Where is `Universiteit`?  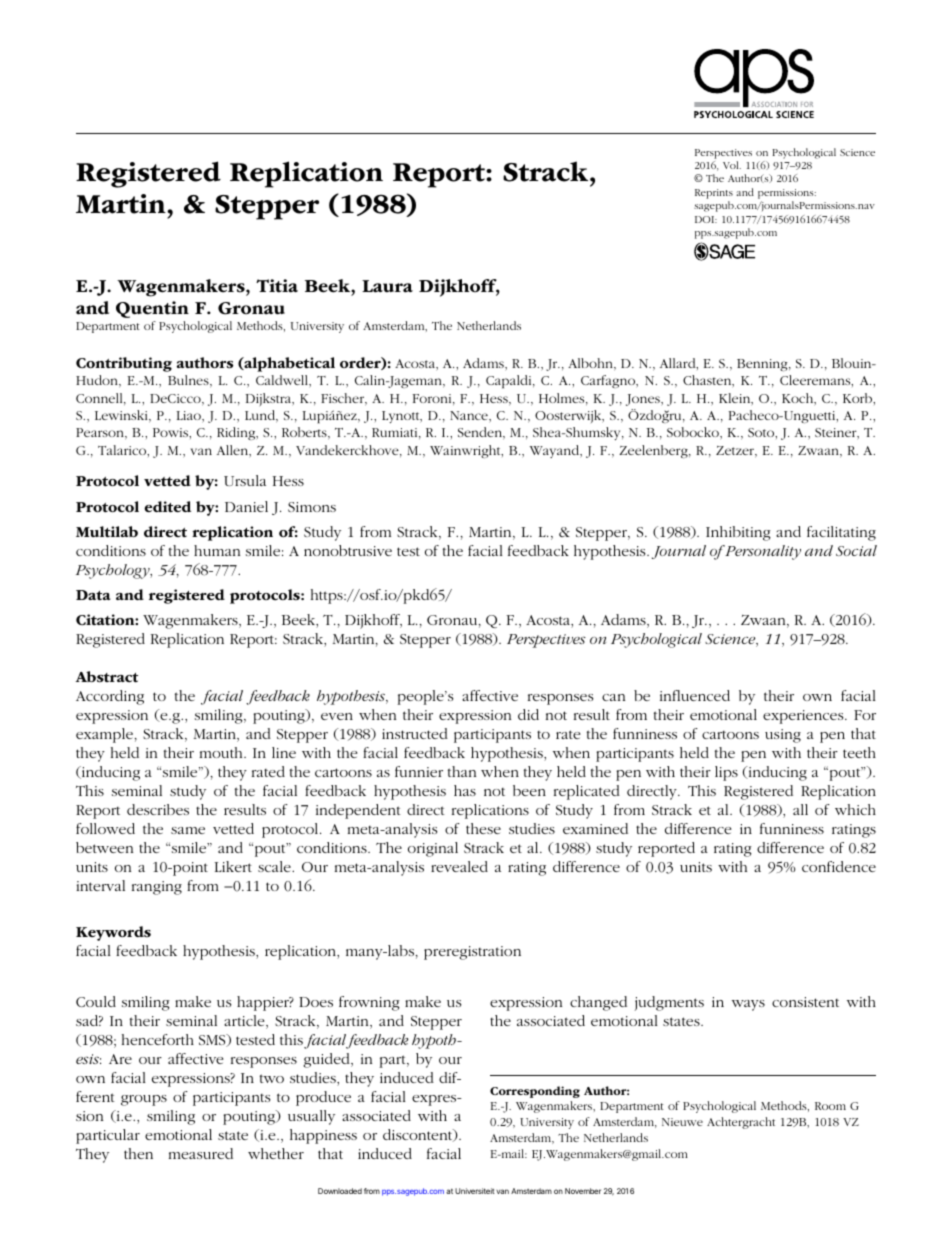 Universiteit is located at coordinates (475, 1191).
